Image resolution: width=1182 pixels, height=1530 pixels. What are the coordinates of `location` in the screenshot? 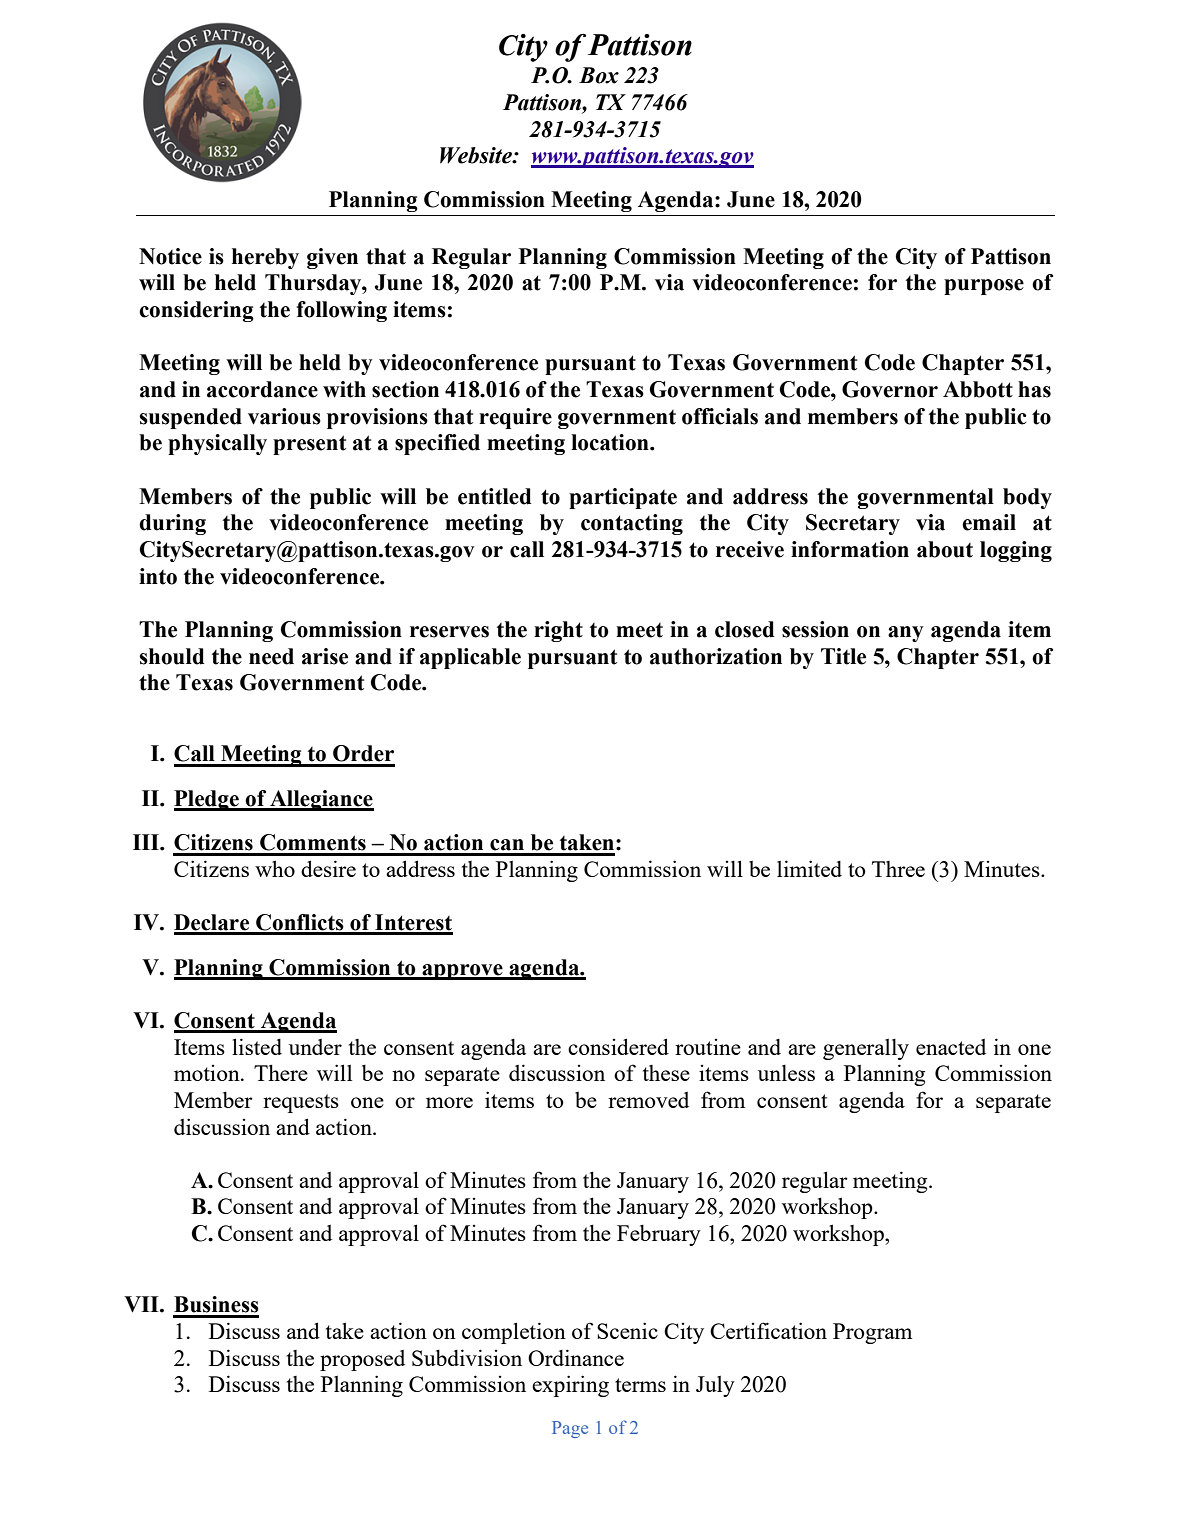 It's located at (611, 442).
